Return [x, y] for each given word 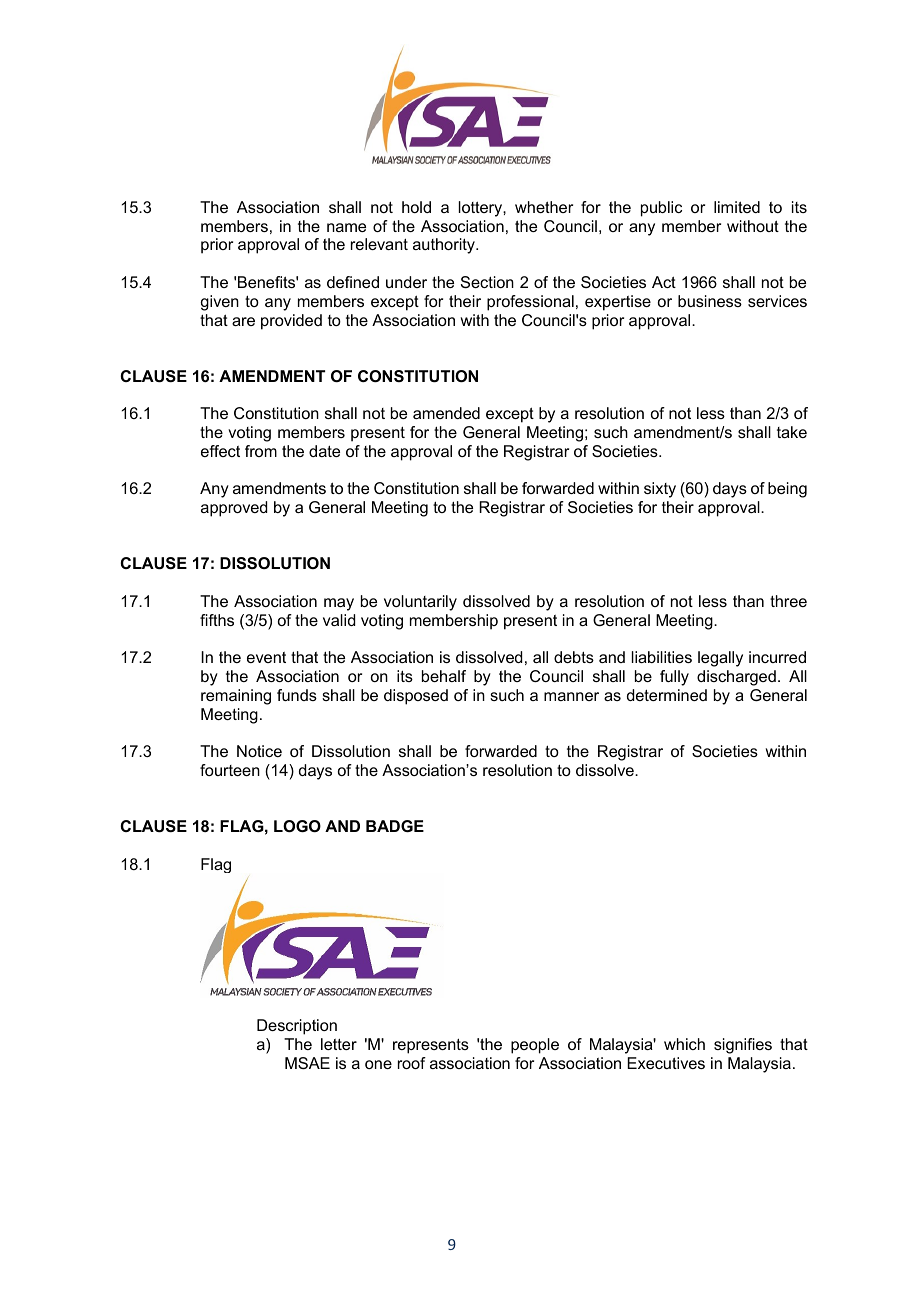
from [261, 451]
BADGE [395, 826]
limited [737, 207]
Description [297, 1027]
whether [544, 207]
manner [571, 696]
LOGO [297, 826]
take [792, 432]
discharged [736, 678]
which [684, 1044]
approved [234, 509]
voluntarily [420, 603]
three [788, 601]
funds [297, 695]
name [346, 227]
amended [446, 413]
